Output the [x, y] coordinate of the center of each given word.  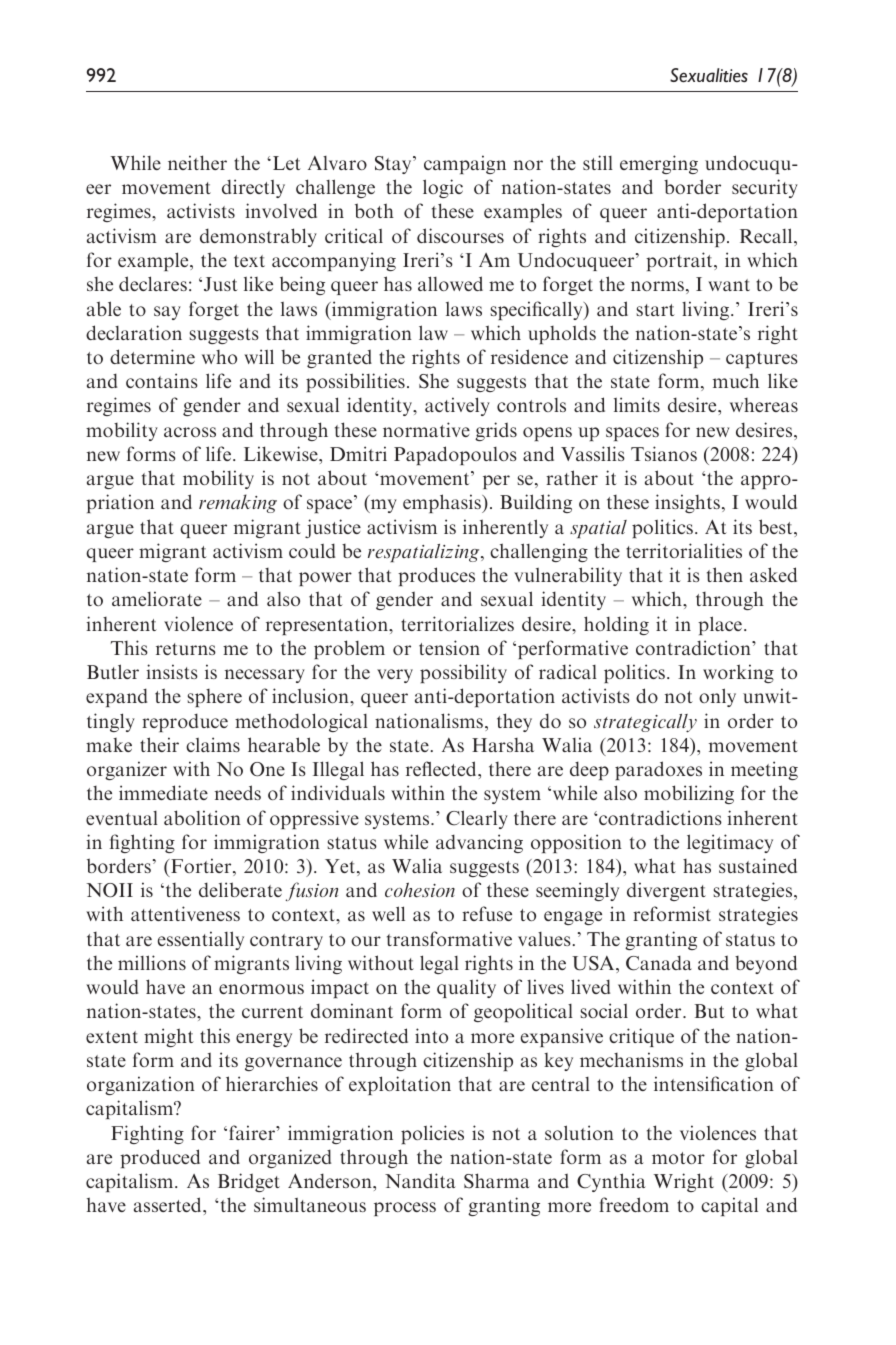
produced [160, 1158]
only [717, 697]
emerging [659, 164]
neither [197, 162]
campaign [465, 164]
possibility [463, 673]
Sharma [497, 1181]
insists [172, 671]
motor [678, 1158]
